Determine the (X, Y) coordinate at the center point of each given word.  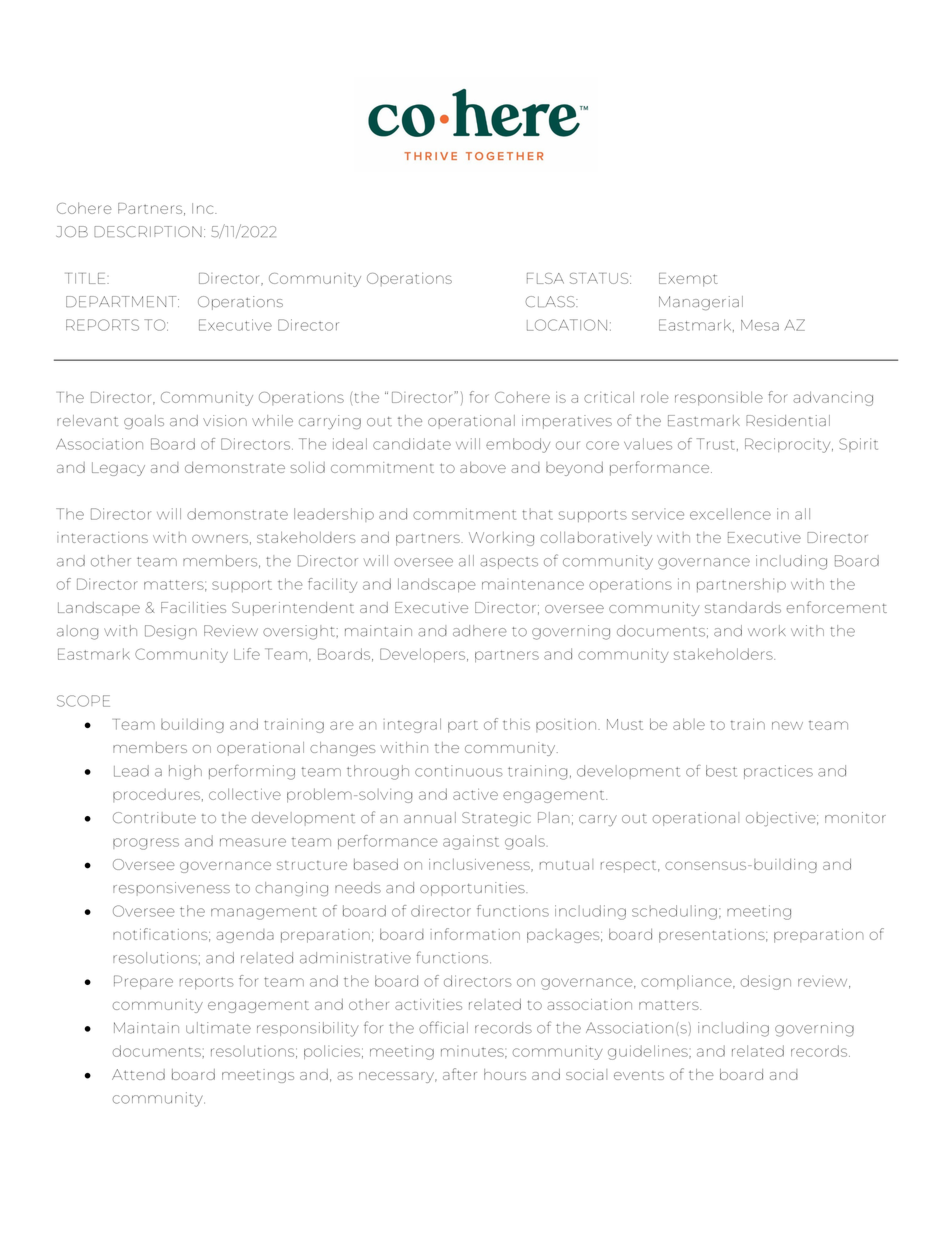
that (537, 514)
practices (778, 772)
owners (220, 538)
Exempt (688, 280)
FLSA (545, 278)
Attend (138, 1074)
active (475, 794)
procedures (156, 795)
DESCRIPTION (148, 231)
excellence (730, 514)
